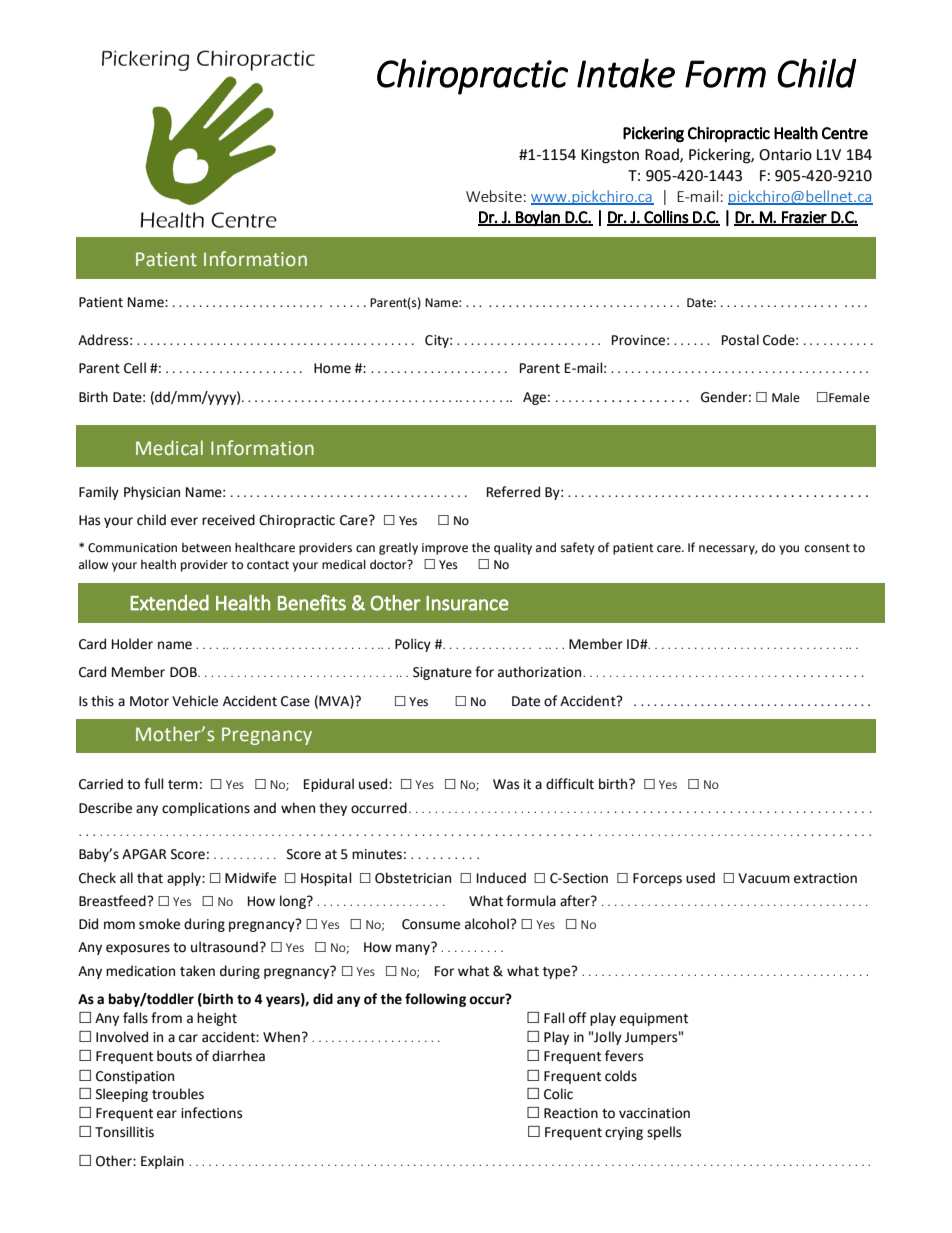 This page has height=1233, width=952. I want to click on Vacuum, so click(764, 878).
